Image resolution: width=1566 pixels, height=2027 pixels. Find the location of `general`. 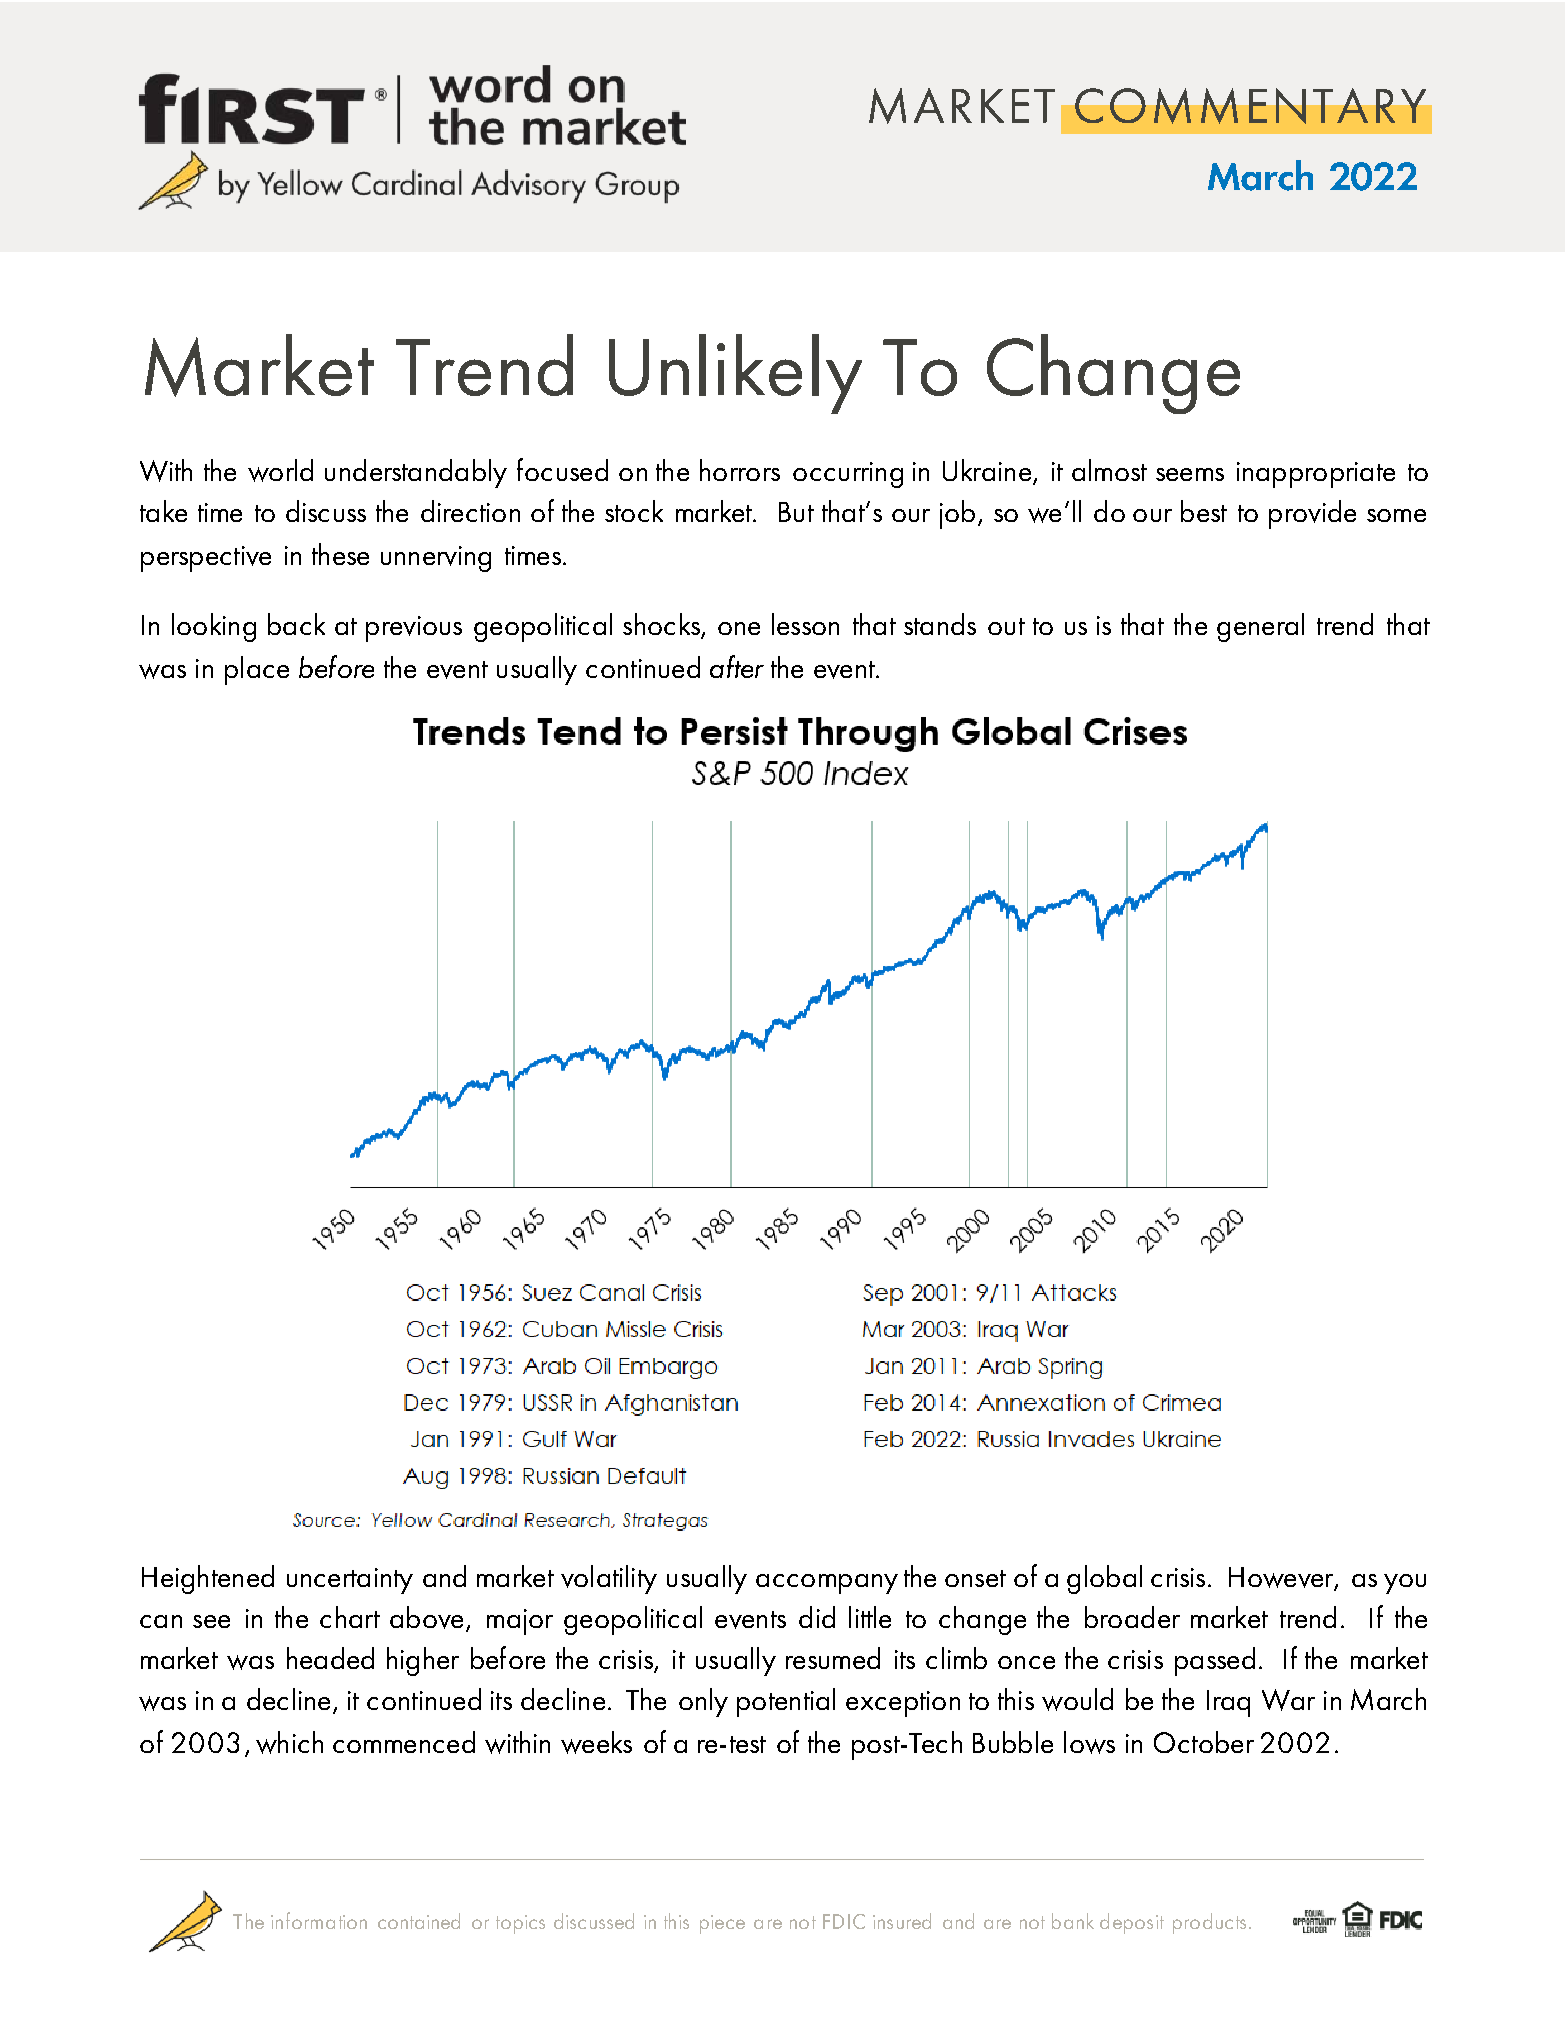

general is located at coordinates (1260, 627).
